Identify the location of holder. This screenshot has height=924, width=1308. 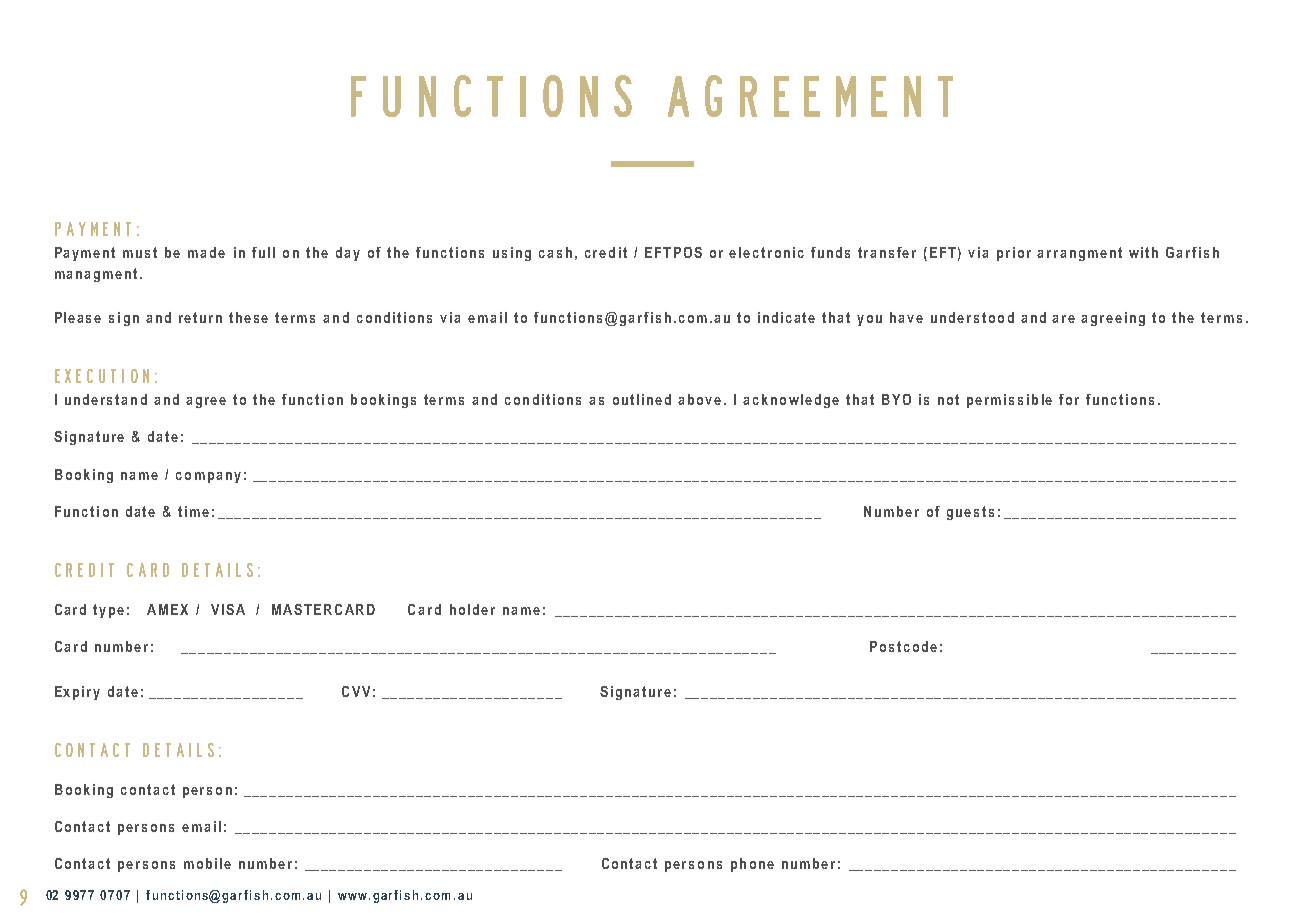
(472, 609).
